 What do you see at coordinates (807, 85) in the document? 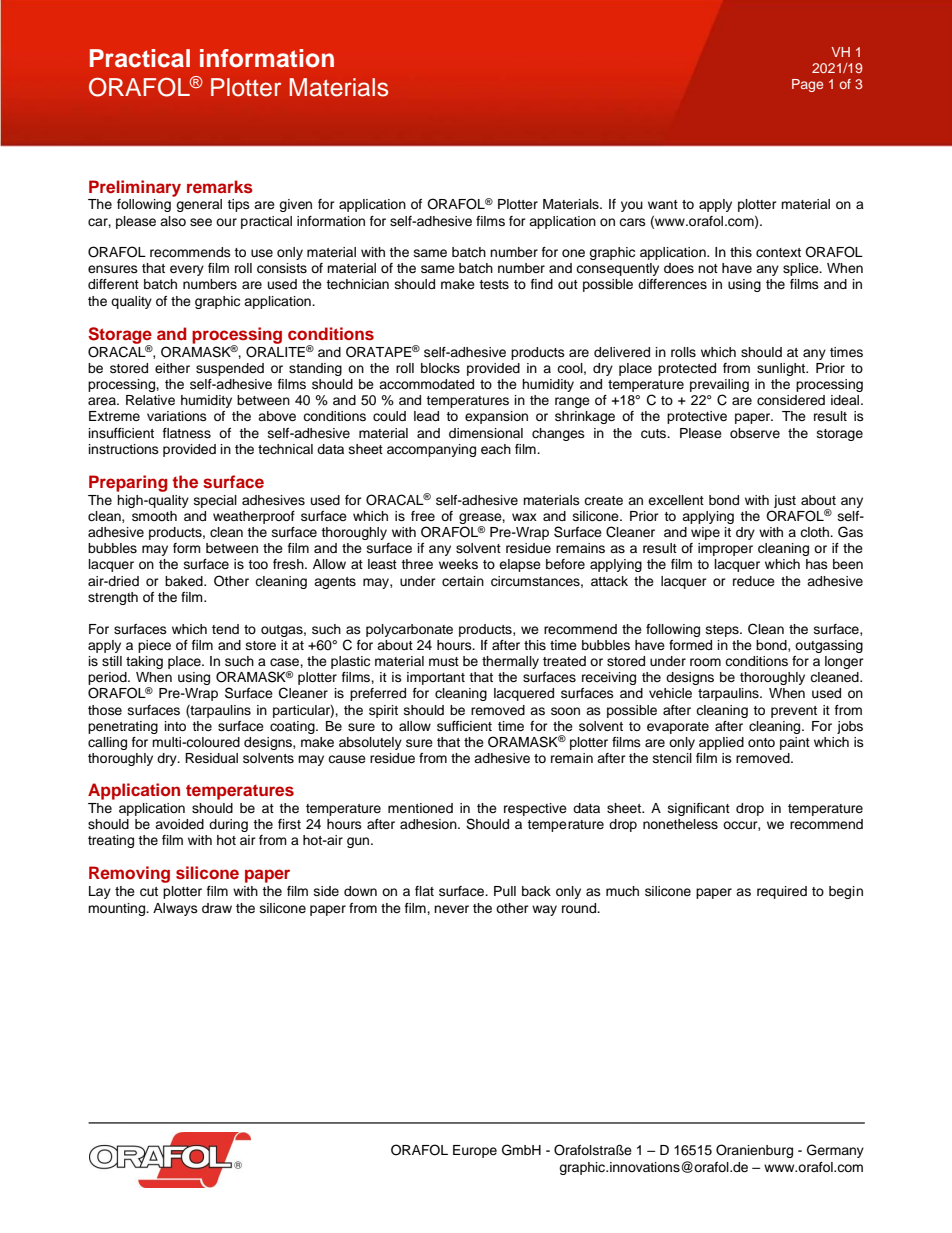
I see `Page` at bounding box center [807, 85].
